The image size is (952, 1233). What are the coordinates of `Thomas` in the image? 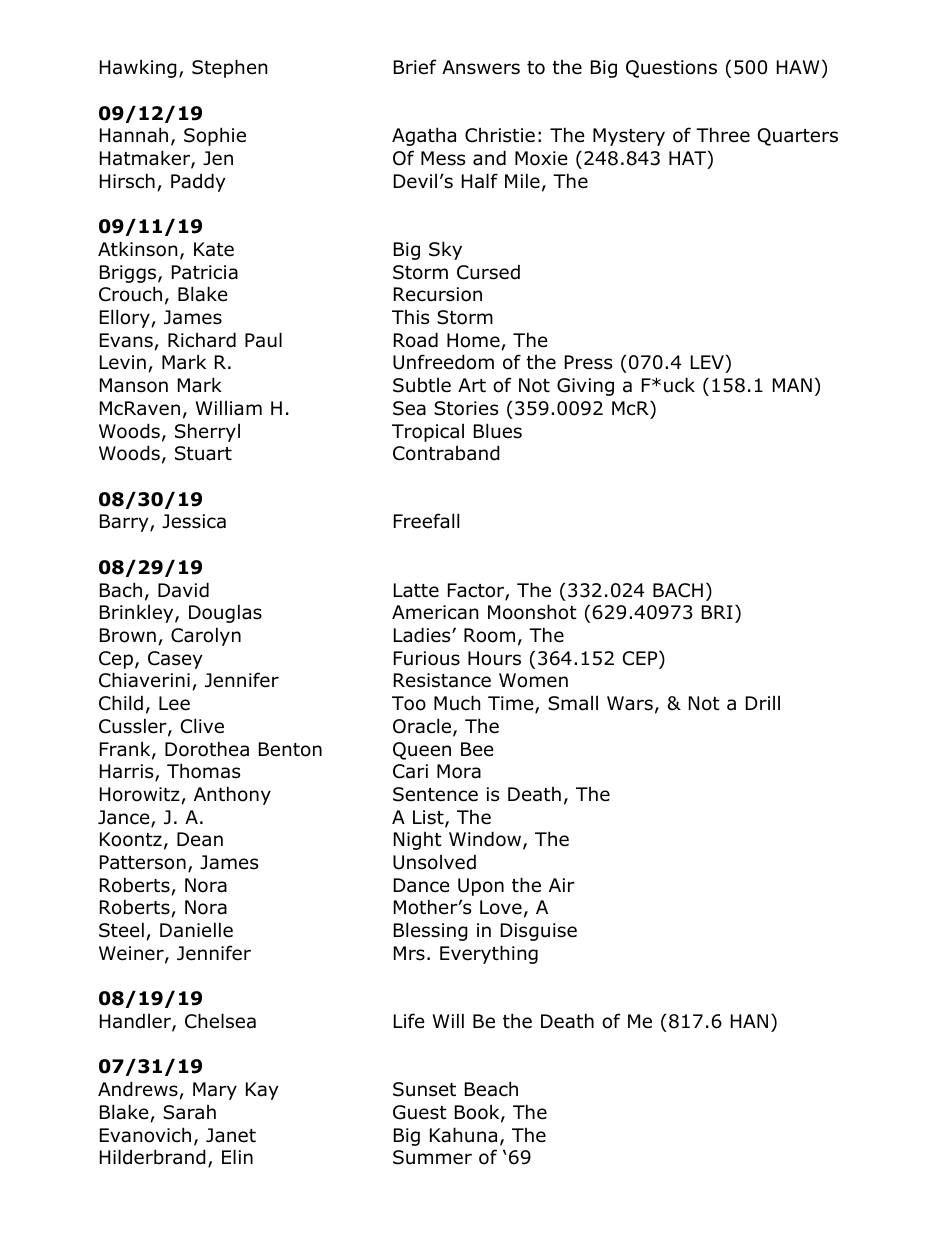 It's located at (203, 771).
